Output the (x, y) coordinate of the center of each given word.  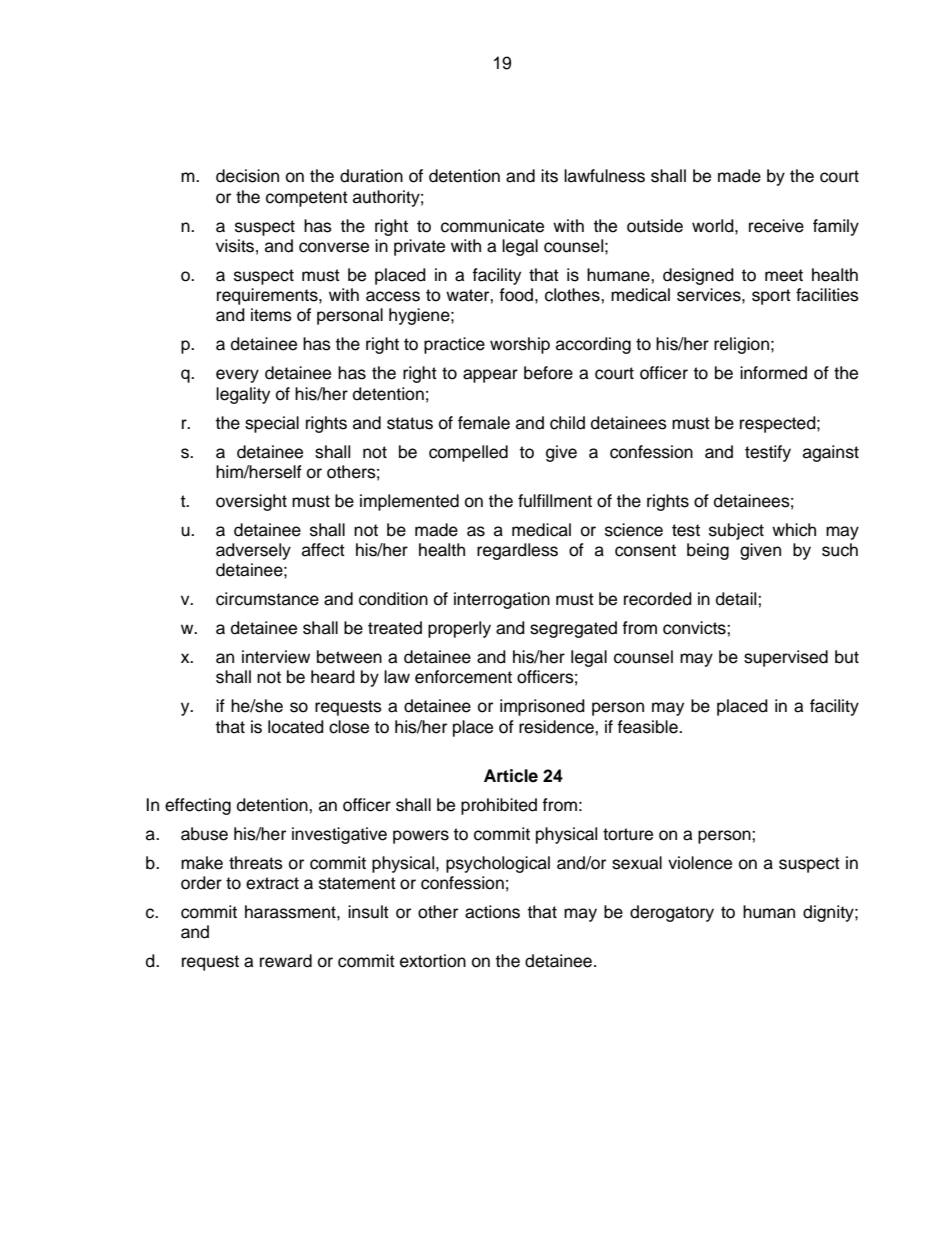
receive (776, 226)
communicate (492, 226)
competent (307, 199)
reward (286, 961)
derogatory (672, 913)
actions (492, 912)
